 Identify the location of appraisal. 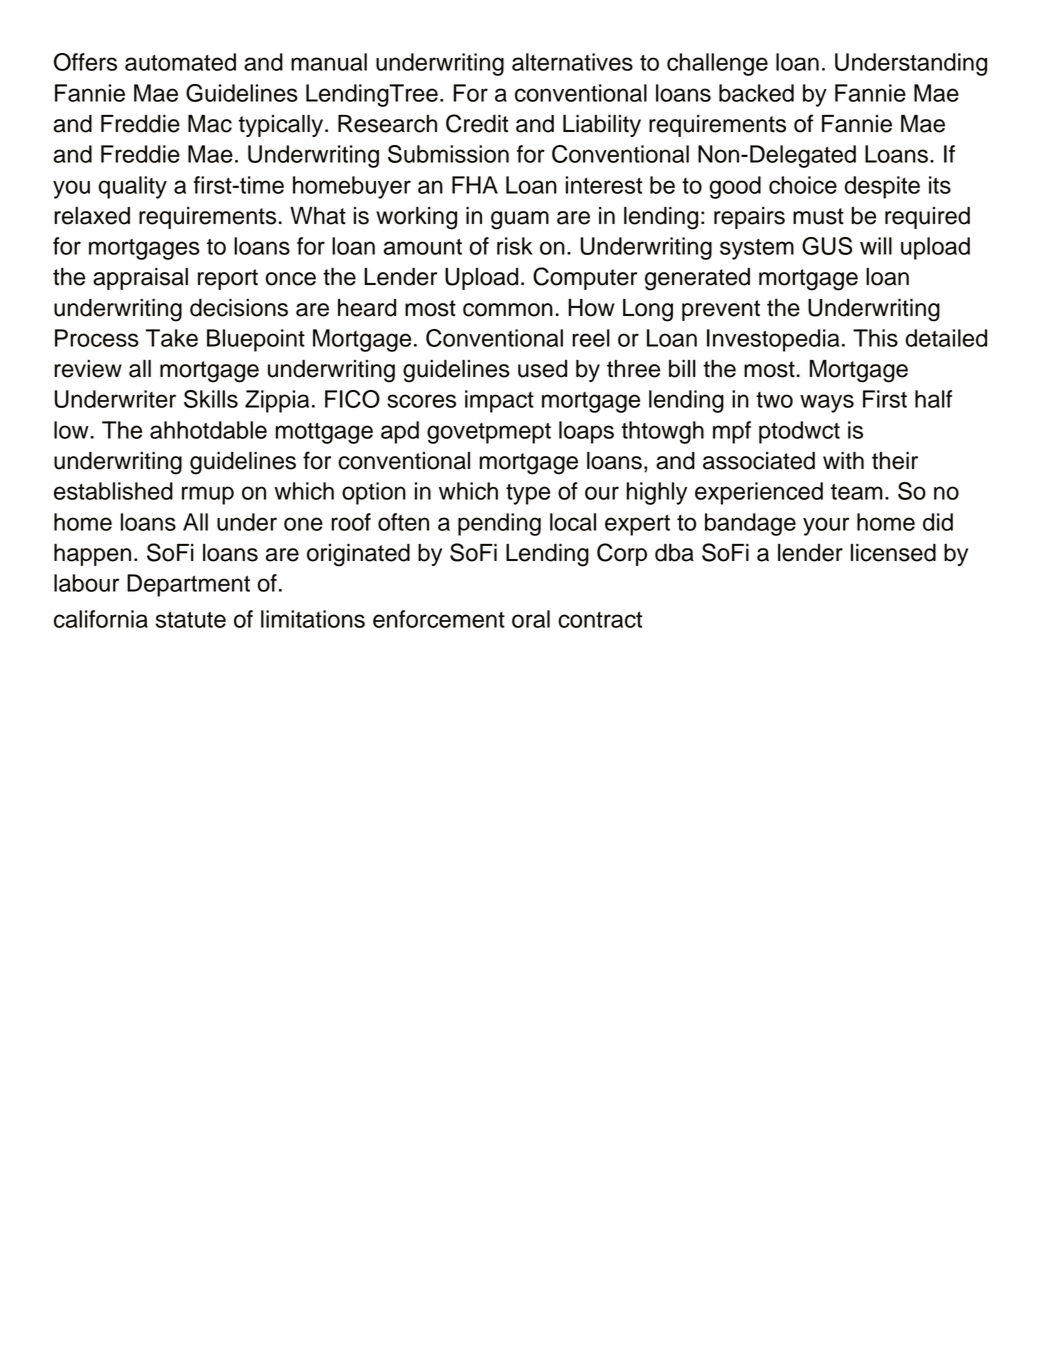
(140, 279).
